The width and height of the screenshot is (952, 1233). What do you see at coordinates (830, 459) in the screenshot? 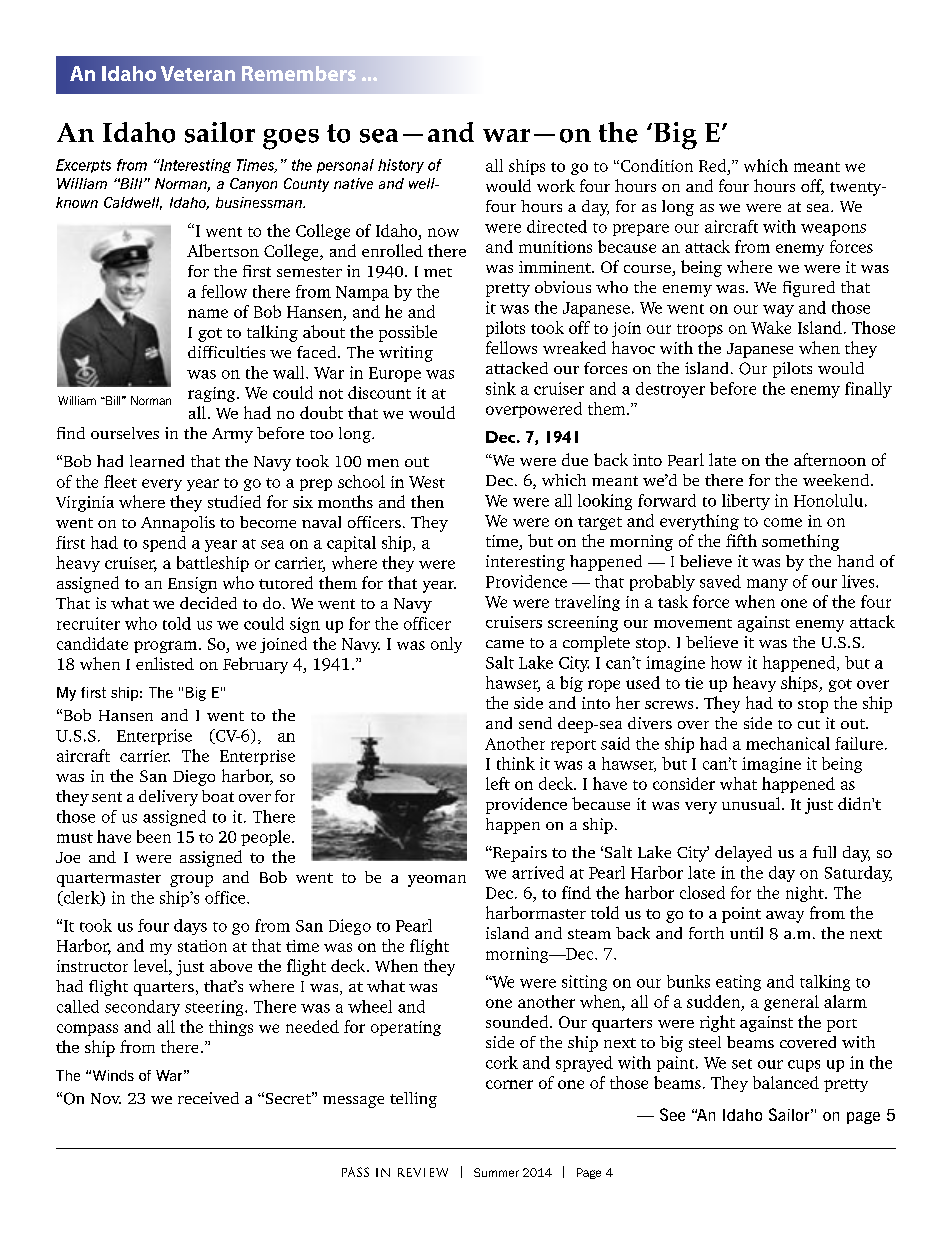
I see `afternoon` at bounding box center [830, 459].
